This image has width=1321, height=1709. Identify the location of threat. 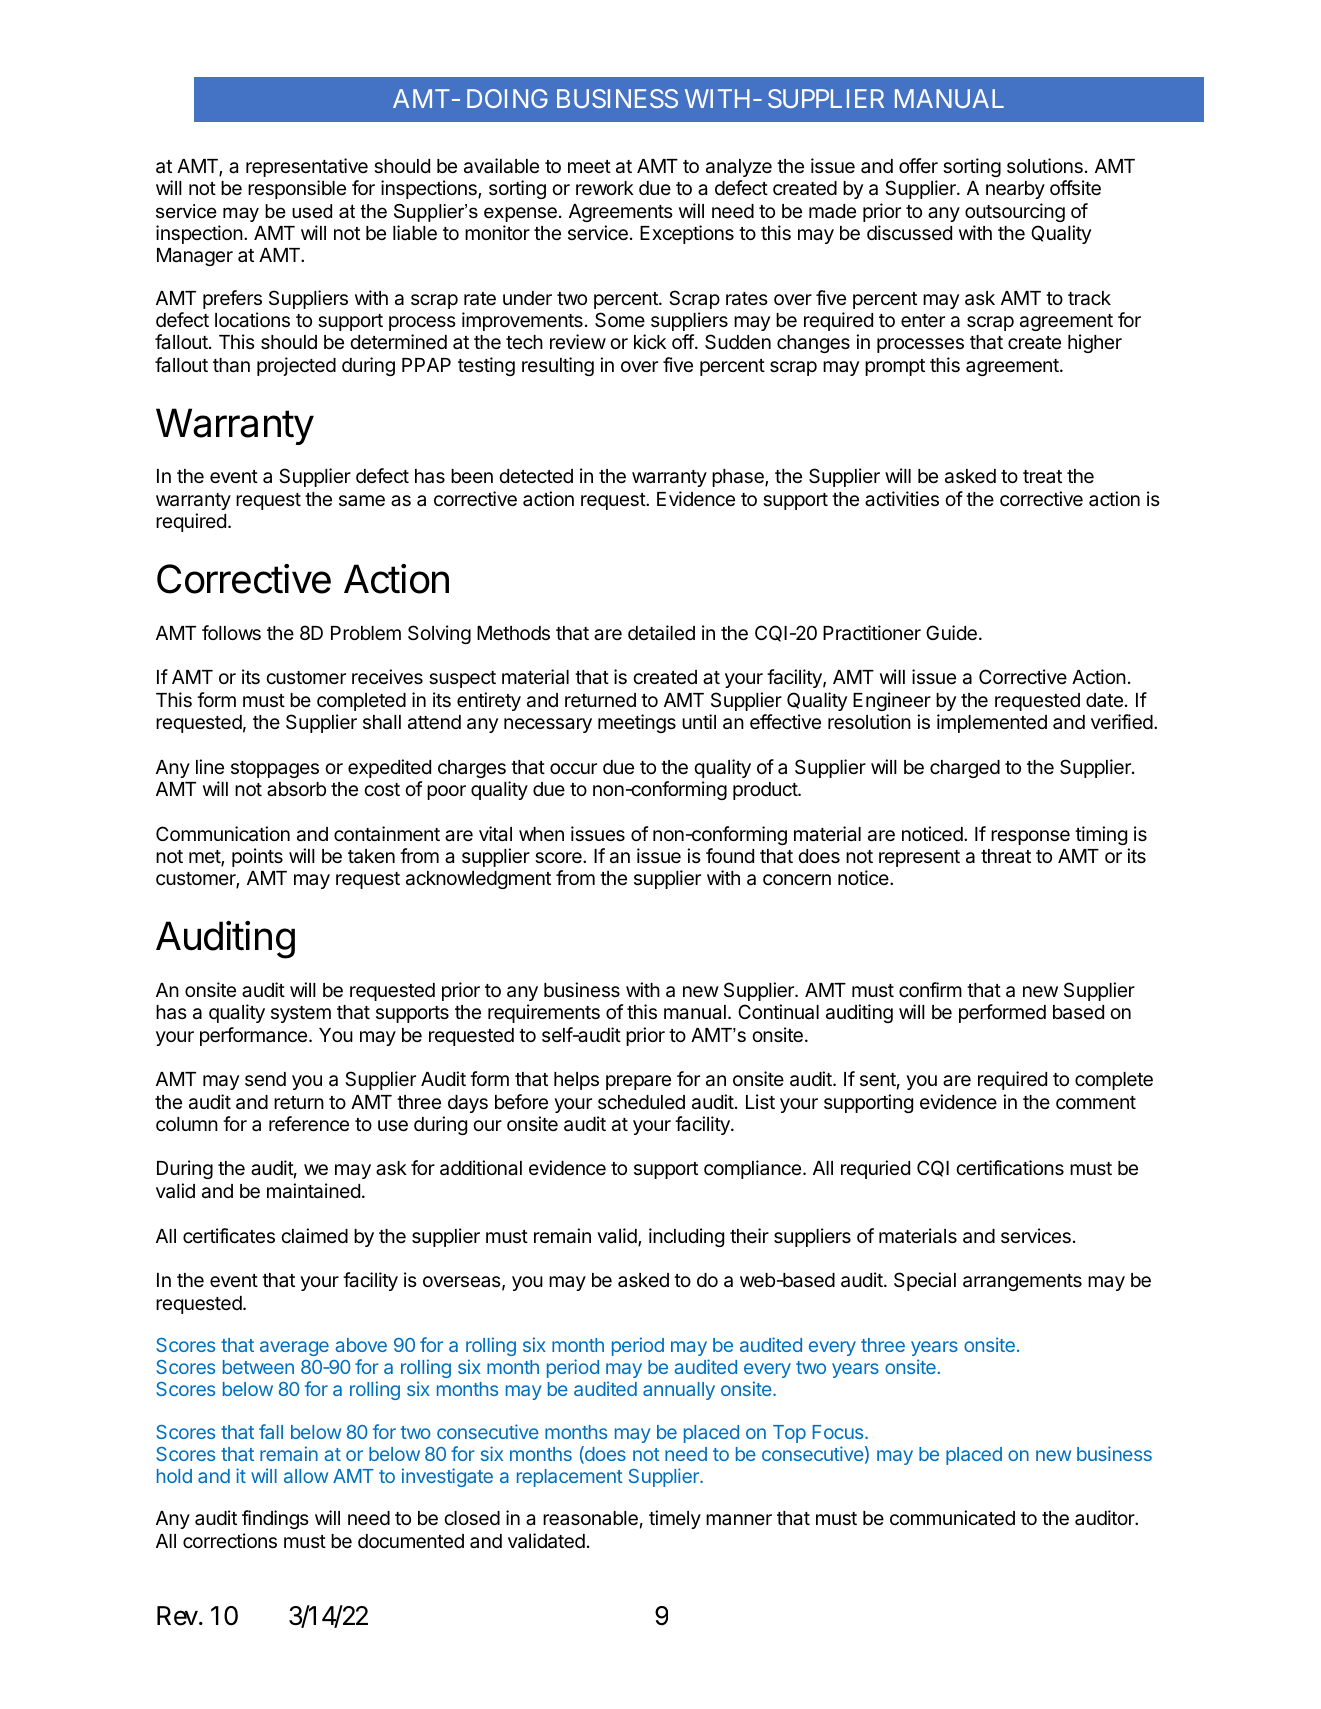
(1006, 856).
